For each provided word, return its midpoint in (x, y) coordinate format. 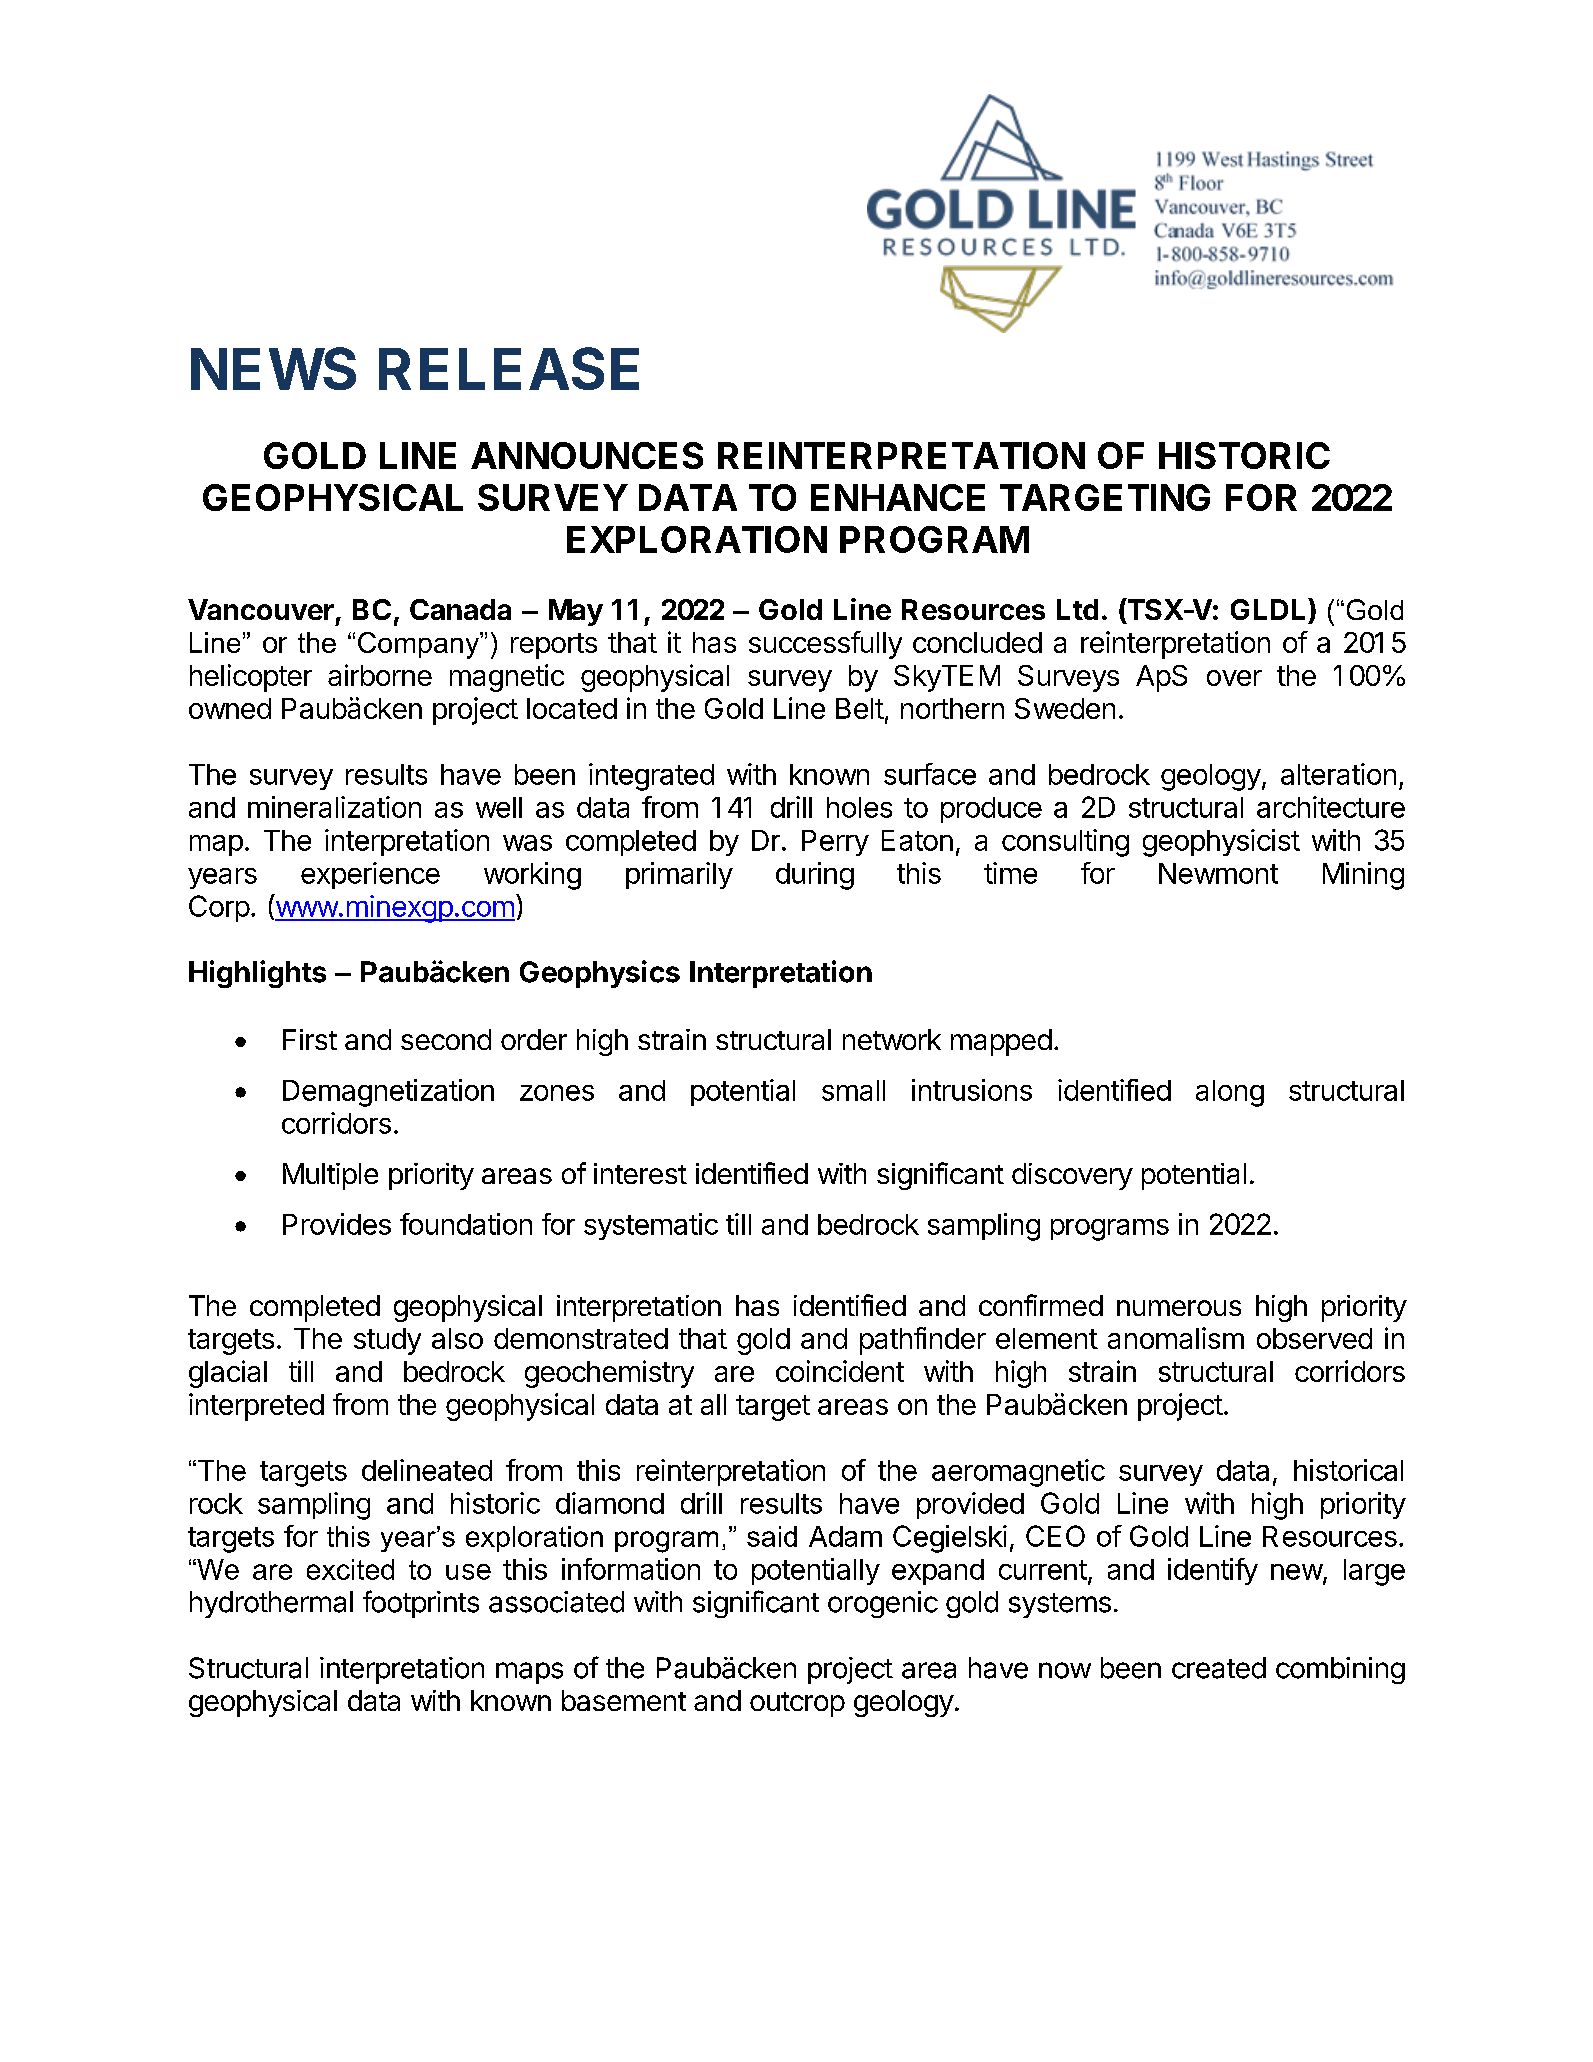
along (1230, 1093)
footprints (421, 1604)
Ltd (1077, 609)
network (892, 1039)
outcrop (797, 1704)
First (310, 1039)
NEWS (273, 368)
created (1219, 1668)
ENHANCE (898, 497)
